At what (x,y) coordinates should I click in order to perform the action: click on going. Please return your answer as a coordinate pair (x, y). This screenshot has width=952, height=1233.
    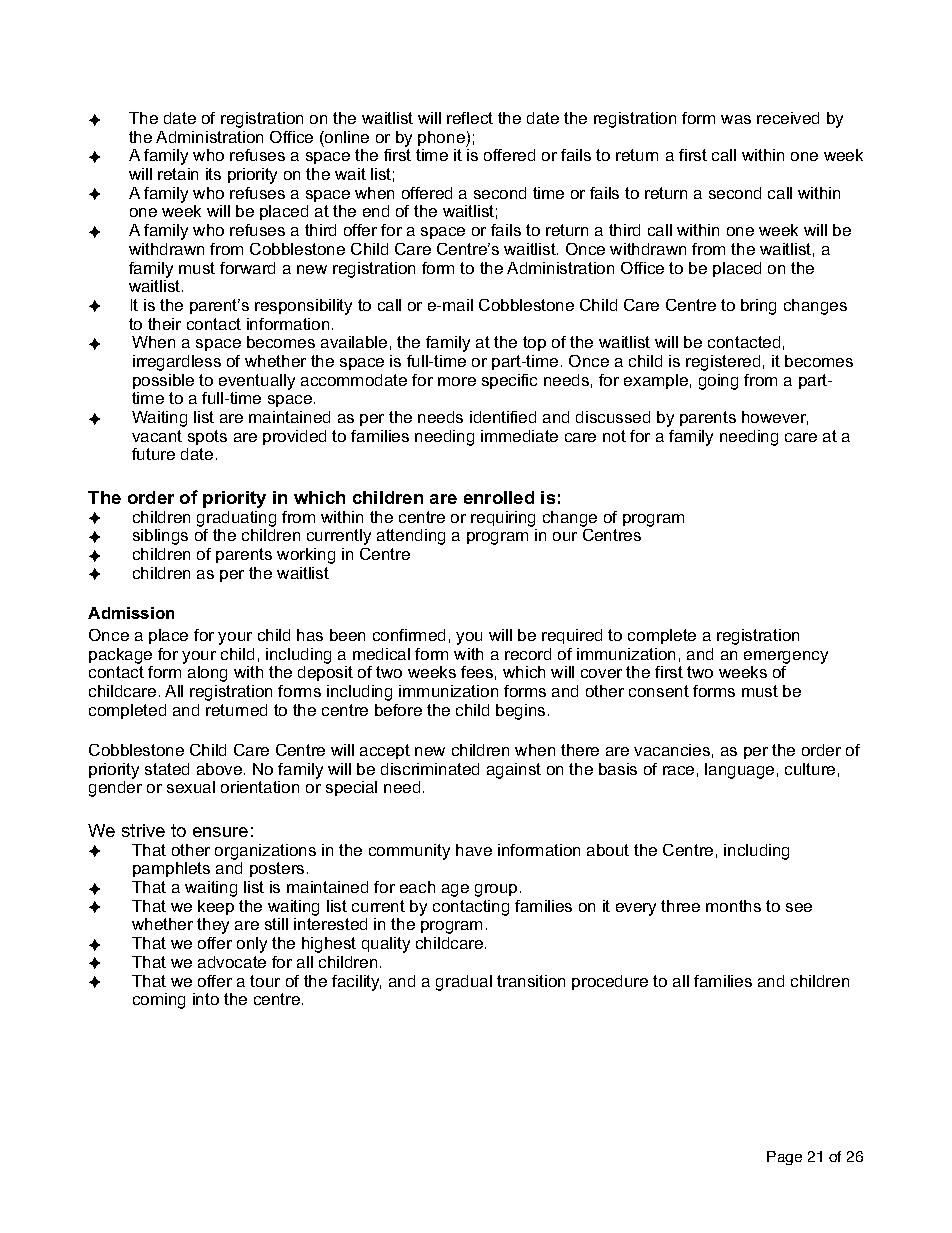
    Looking at the image, I should click on (718, 382).
